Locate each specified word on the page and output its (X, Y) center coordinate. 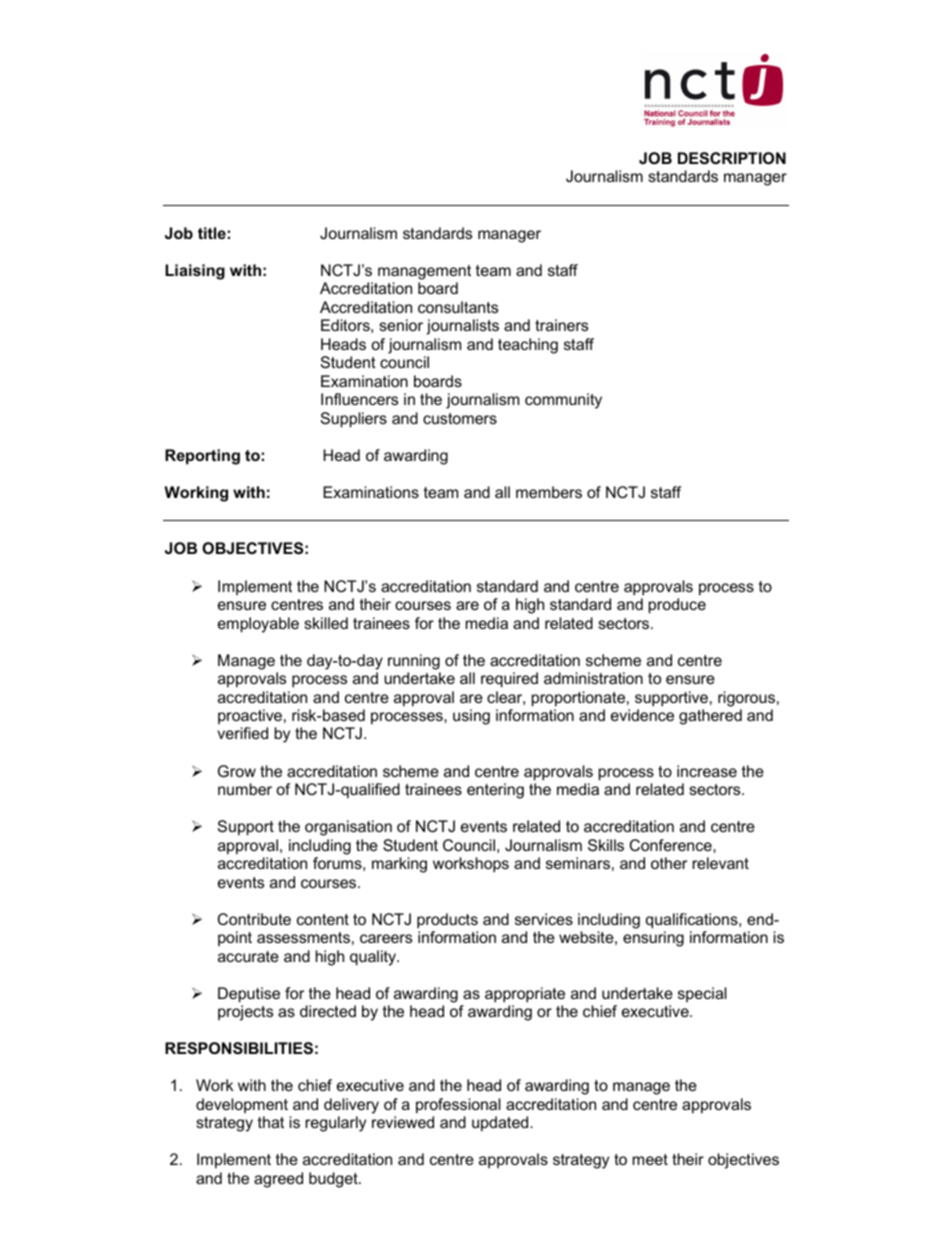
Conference (672, 845)
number (245, 789)
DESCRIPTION (732, 158)
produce (677, 606)
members (549, 492)
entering (495, 791)
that (271, 1122)
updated (501, 1124)
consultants (458, 307)
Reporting (202, 457)
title (212, 233)
